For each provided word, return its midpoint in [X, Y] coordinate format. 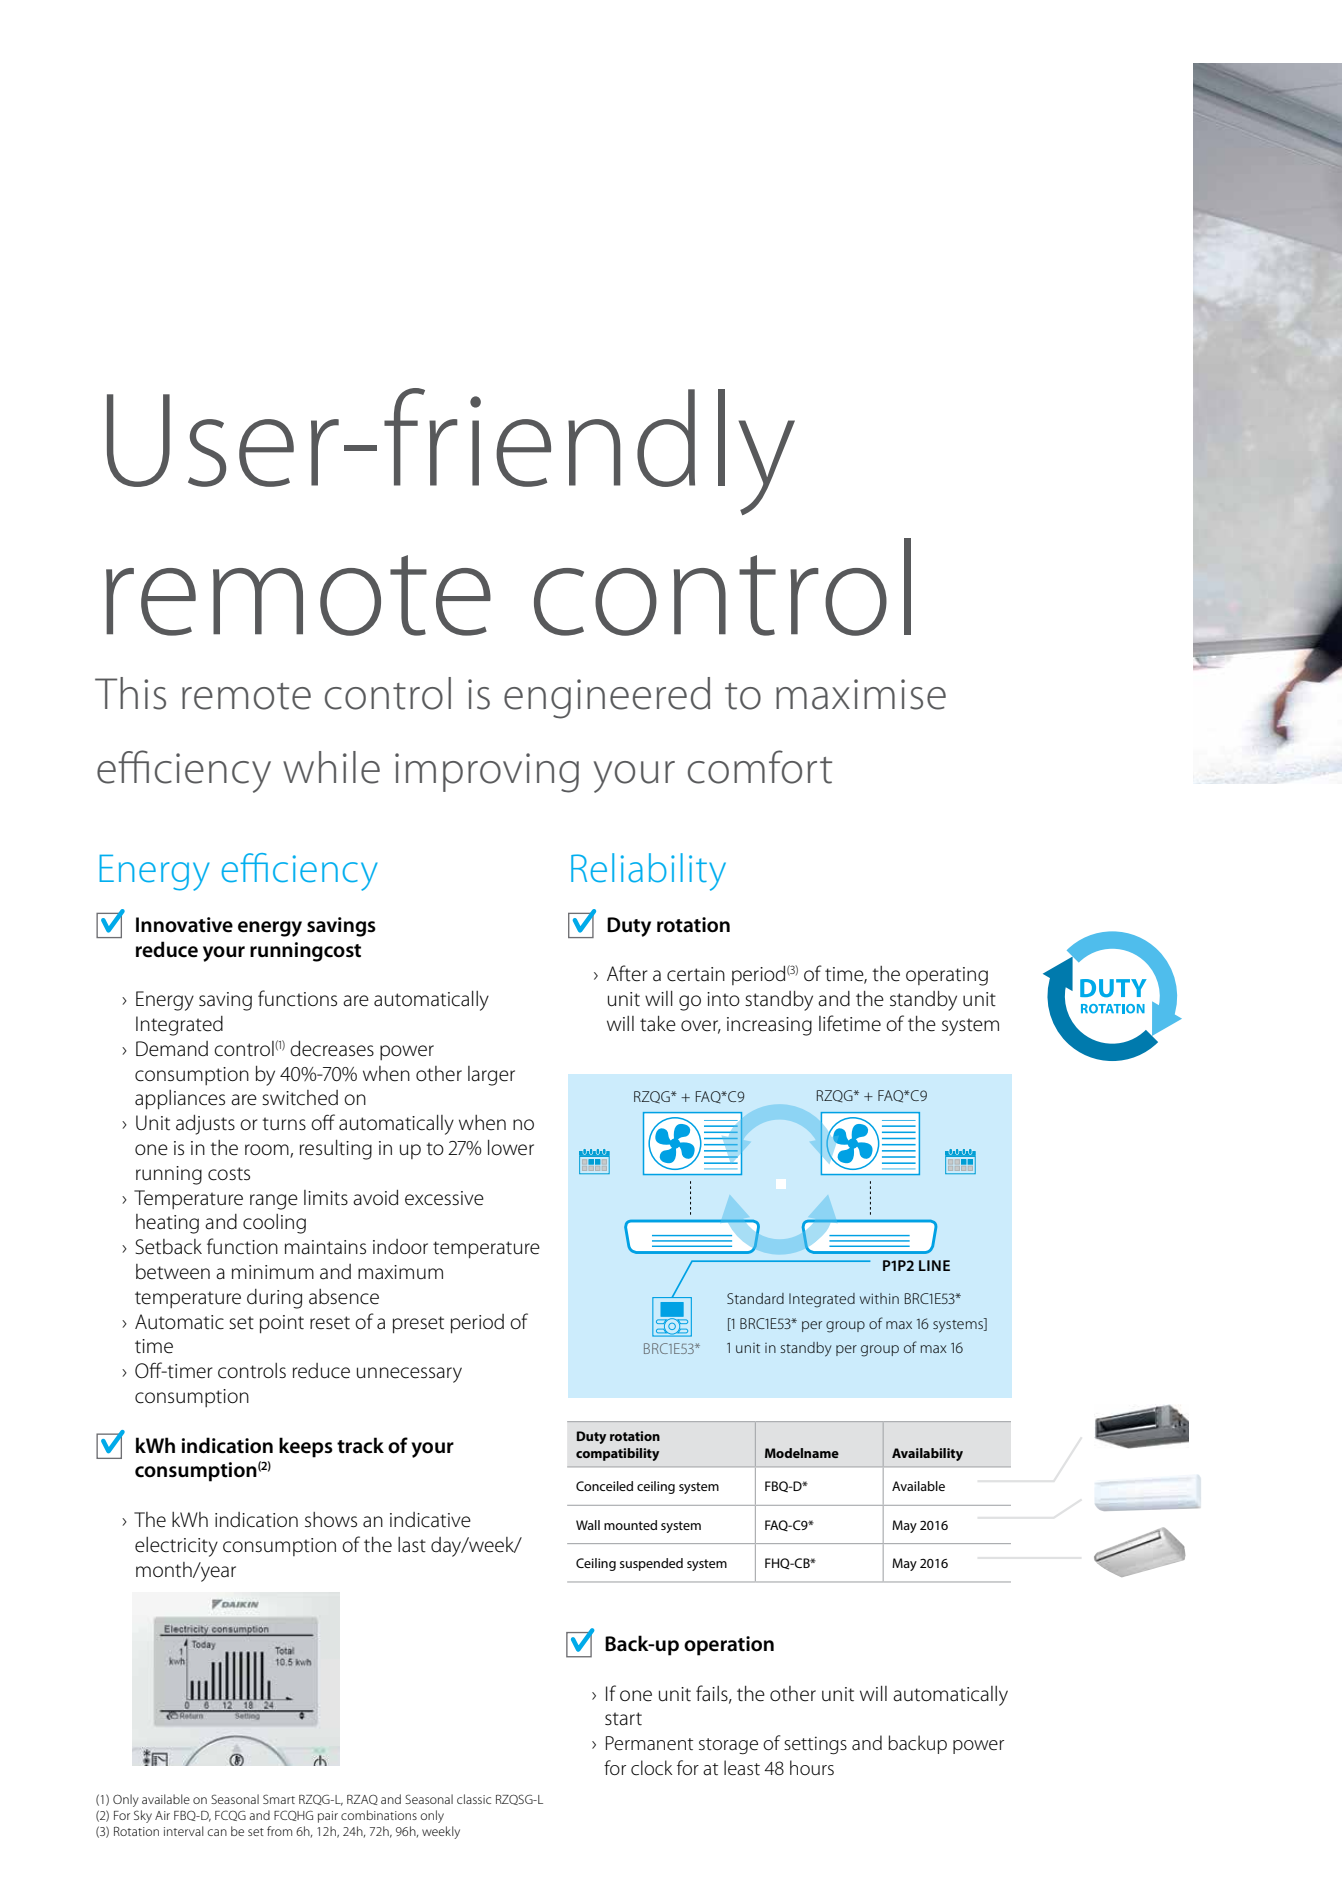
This [130, 693]
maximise [861, 694]
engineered [607, 698]
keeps [306, 1447]
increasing [769, 1026]
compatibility [617, 1454]
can [217, 1832]
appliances [180, 1100]
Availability [927, 1454]
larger [491, 1076]
